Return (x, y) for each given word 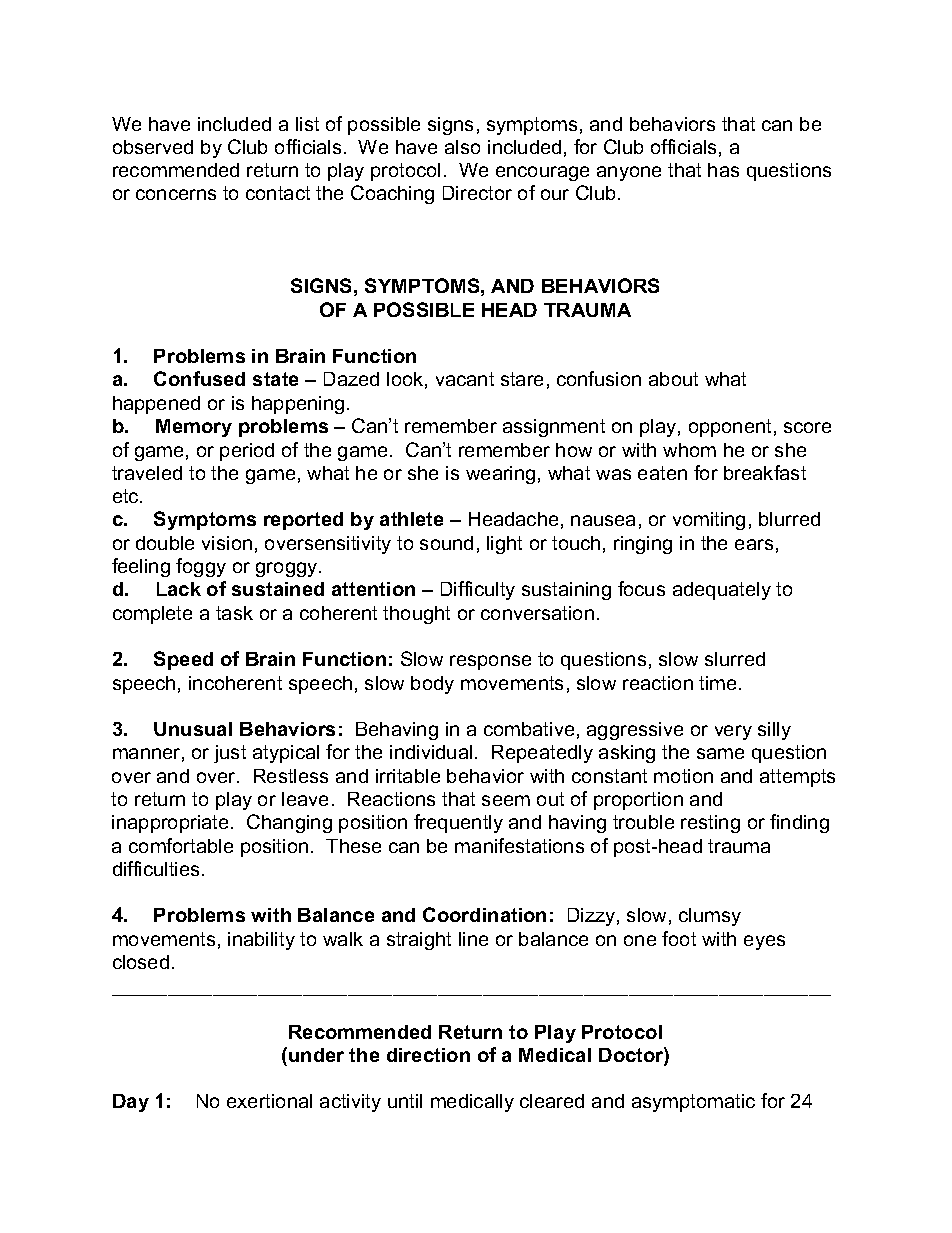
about (673, 379)
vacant (465, 379)
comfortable (181, 845)
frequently (458, 823)
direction (428, 1055)
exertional (269, 1101)
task (234, 613)
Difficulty (478, 590)
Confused (199, 378)
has (723, 170)
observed (153, 147)
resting (710, 824)
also (462, 147)
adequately (722, 591)
